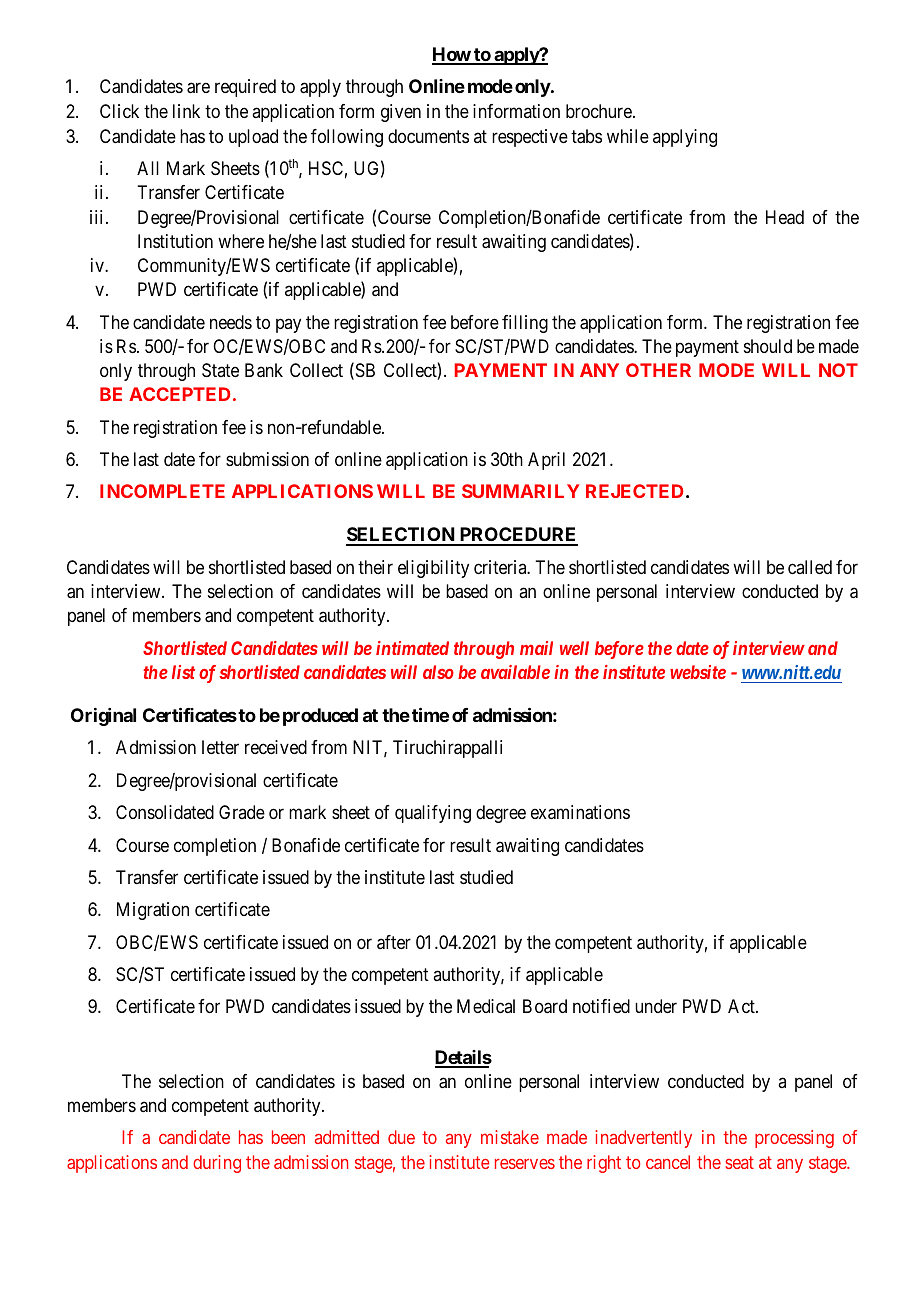 The height and width of the screenshot is (1307, 924). Describe the element at coordinates (628, 136) in the screenshot. I see `while` at that location.
